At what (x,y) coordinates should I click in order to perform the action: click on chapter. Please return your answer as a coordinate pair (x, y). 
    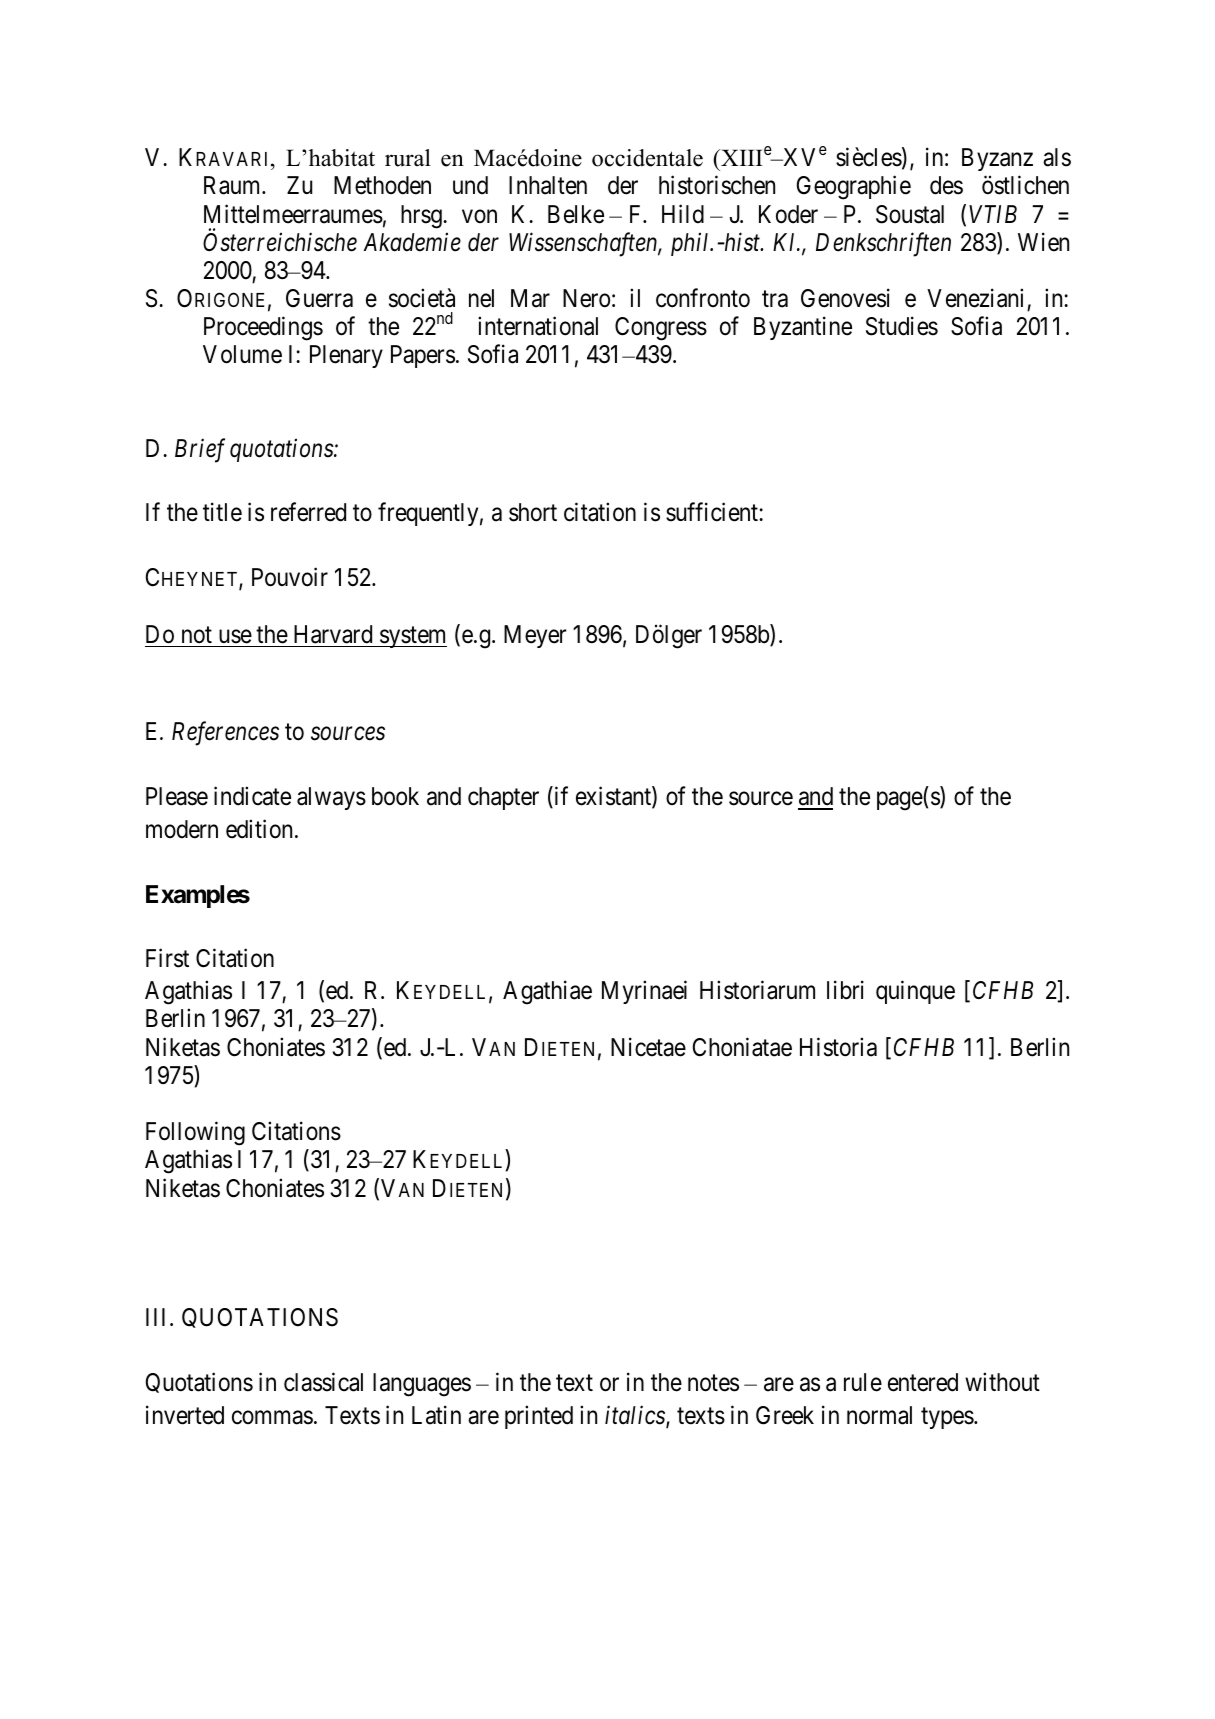
    Looking at the image, I should click on (503, 798).
